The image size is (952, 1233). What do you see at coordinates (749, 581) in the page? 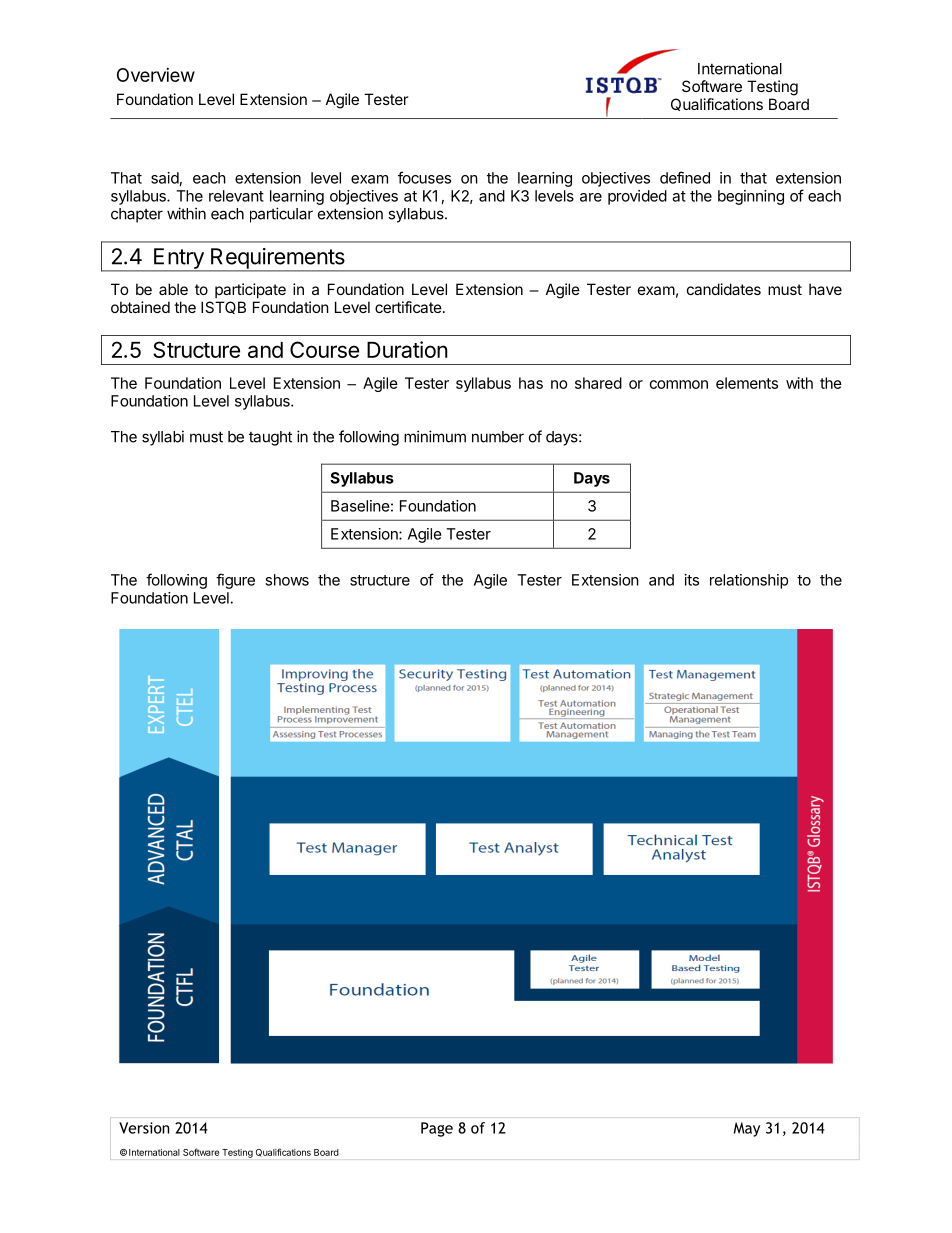
I see `relationship` at bounding box center [749, 581].
